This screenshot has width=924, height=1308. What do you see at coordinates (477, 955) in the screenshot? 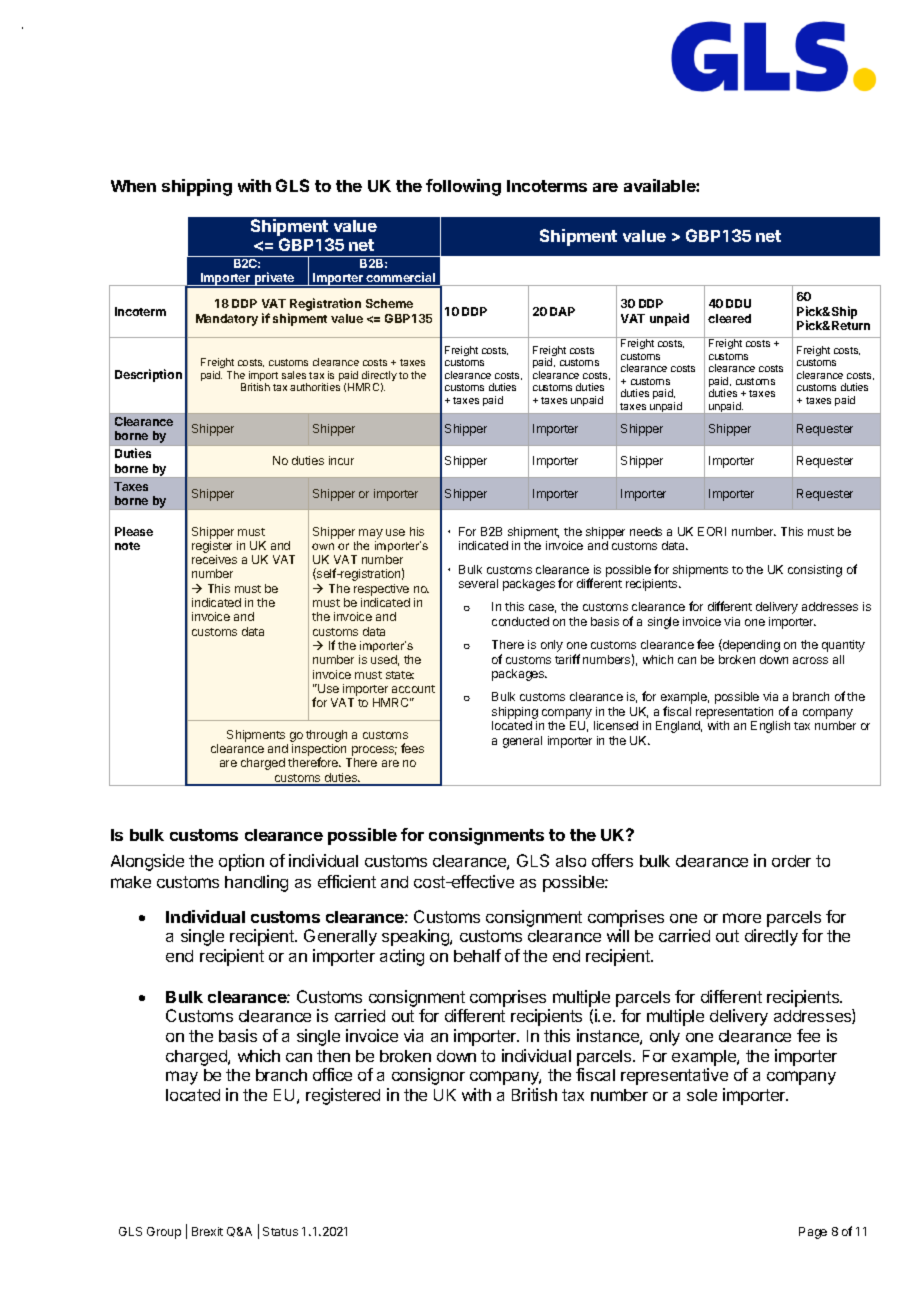
I see `behalf` at bounding box center [477, 955].
